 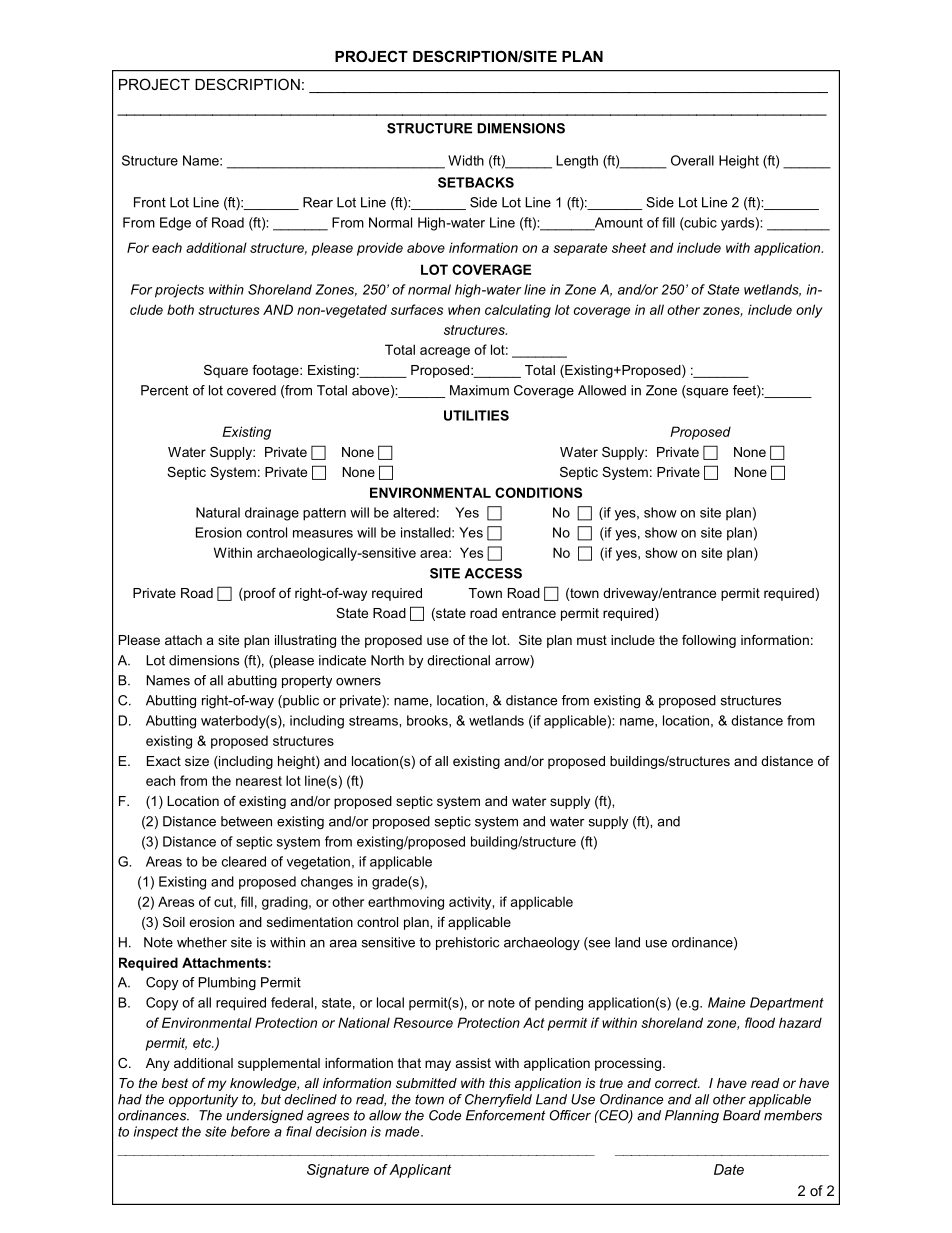 I want to click on prehistoric, so click(x=467, y=943).
